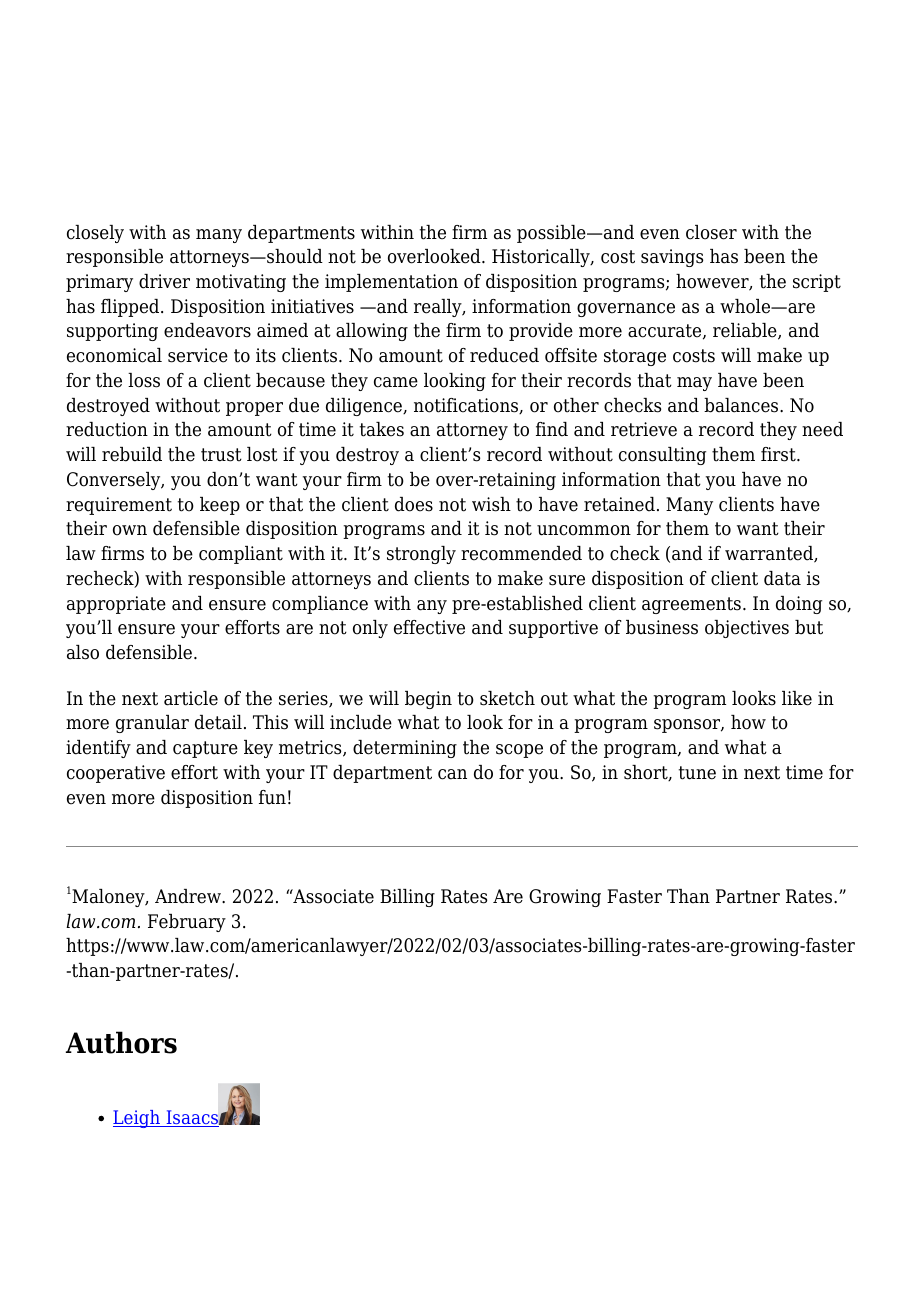 The image size is (924, 1308). I want to click on driver, so click(164, 281).
